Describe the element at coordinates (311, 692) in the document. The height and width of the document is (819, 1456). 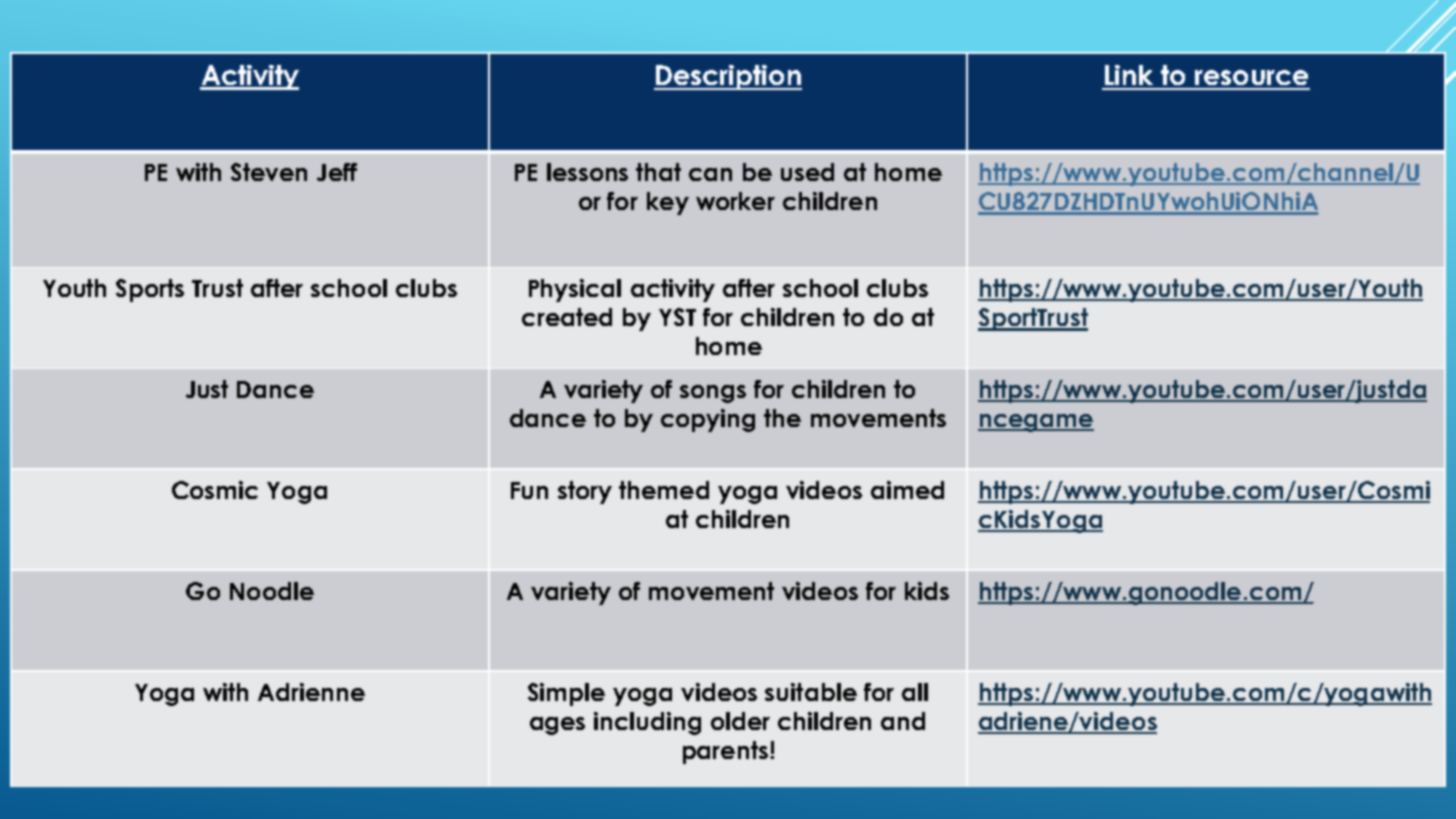
I see `Adrienne` at that location.
